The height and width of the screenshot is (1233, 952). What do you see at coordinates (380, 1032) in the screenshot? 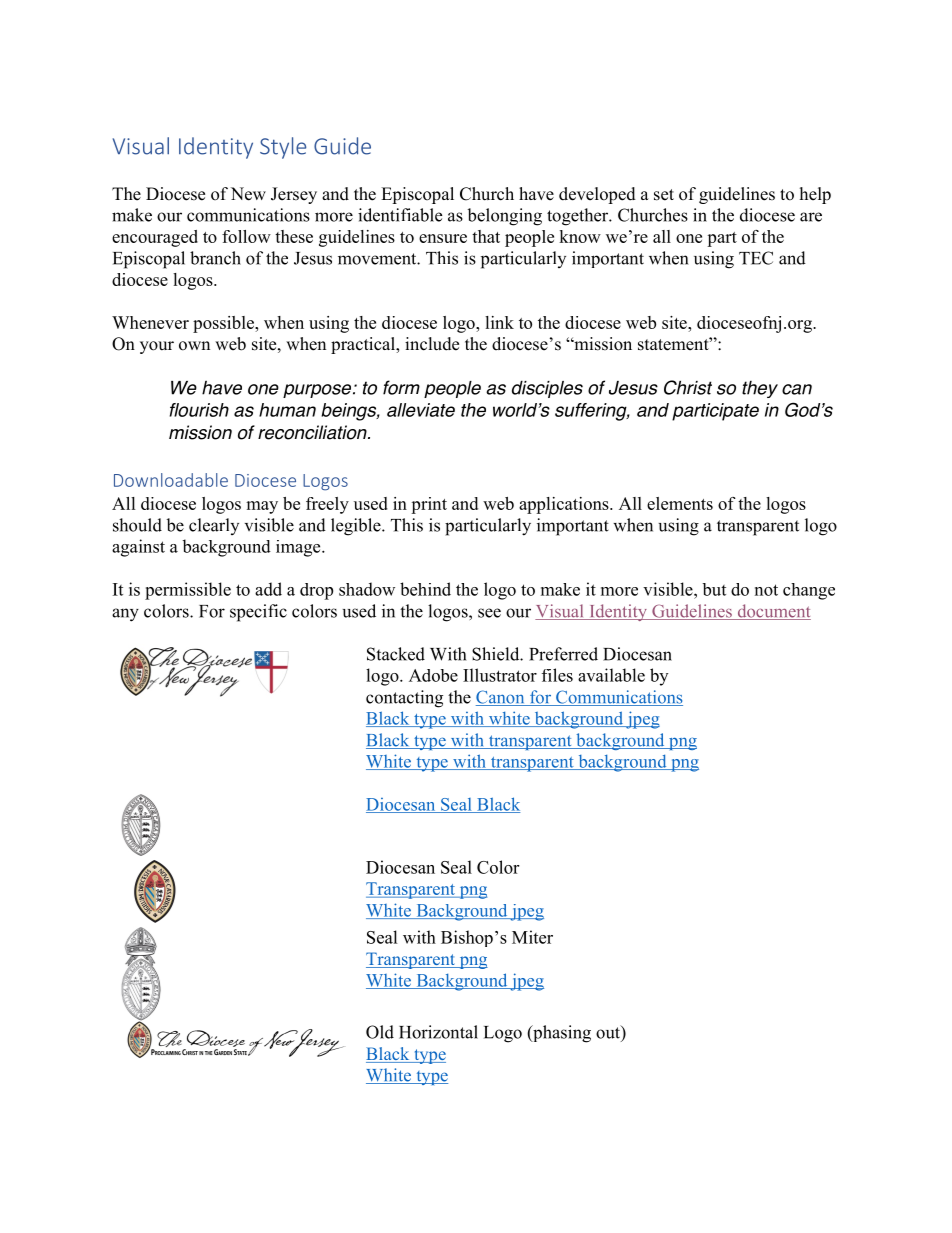
I see `Old` at bounding box center [380, 1032].
